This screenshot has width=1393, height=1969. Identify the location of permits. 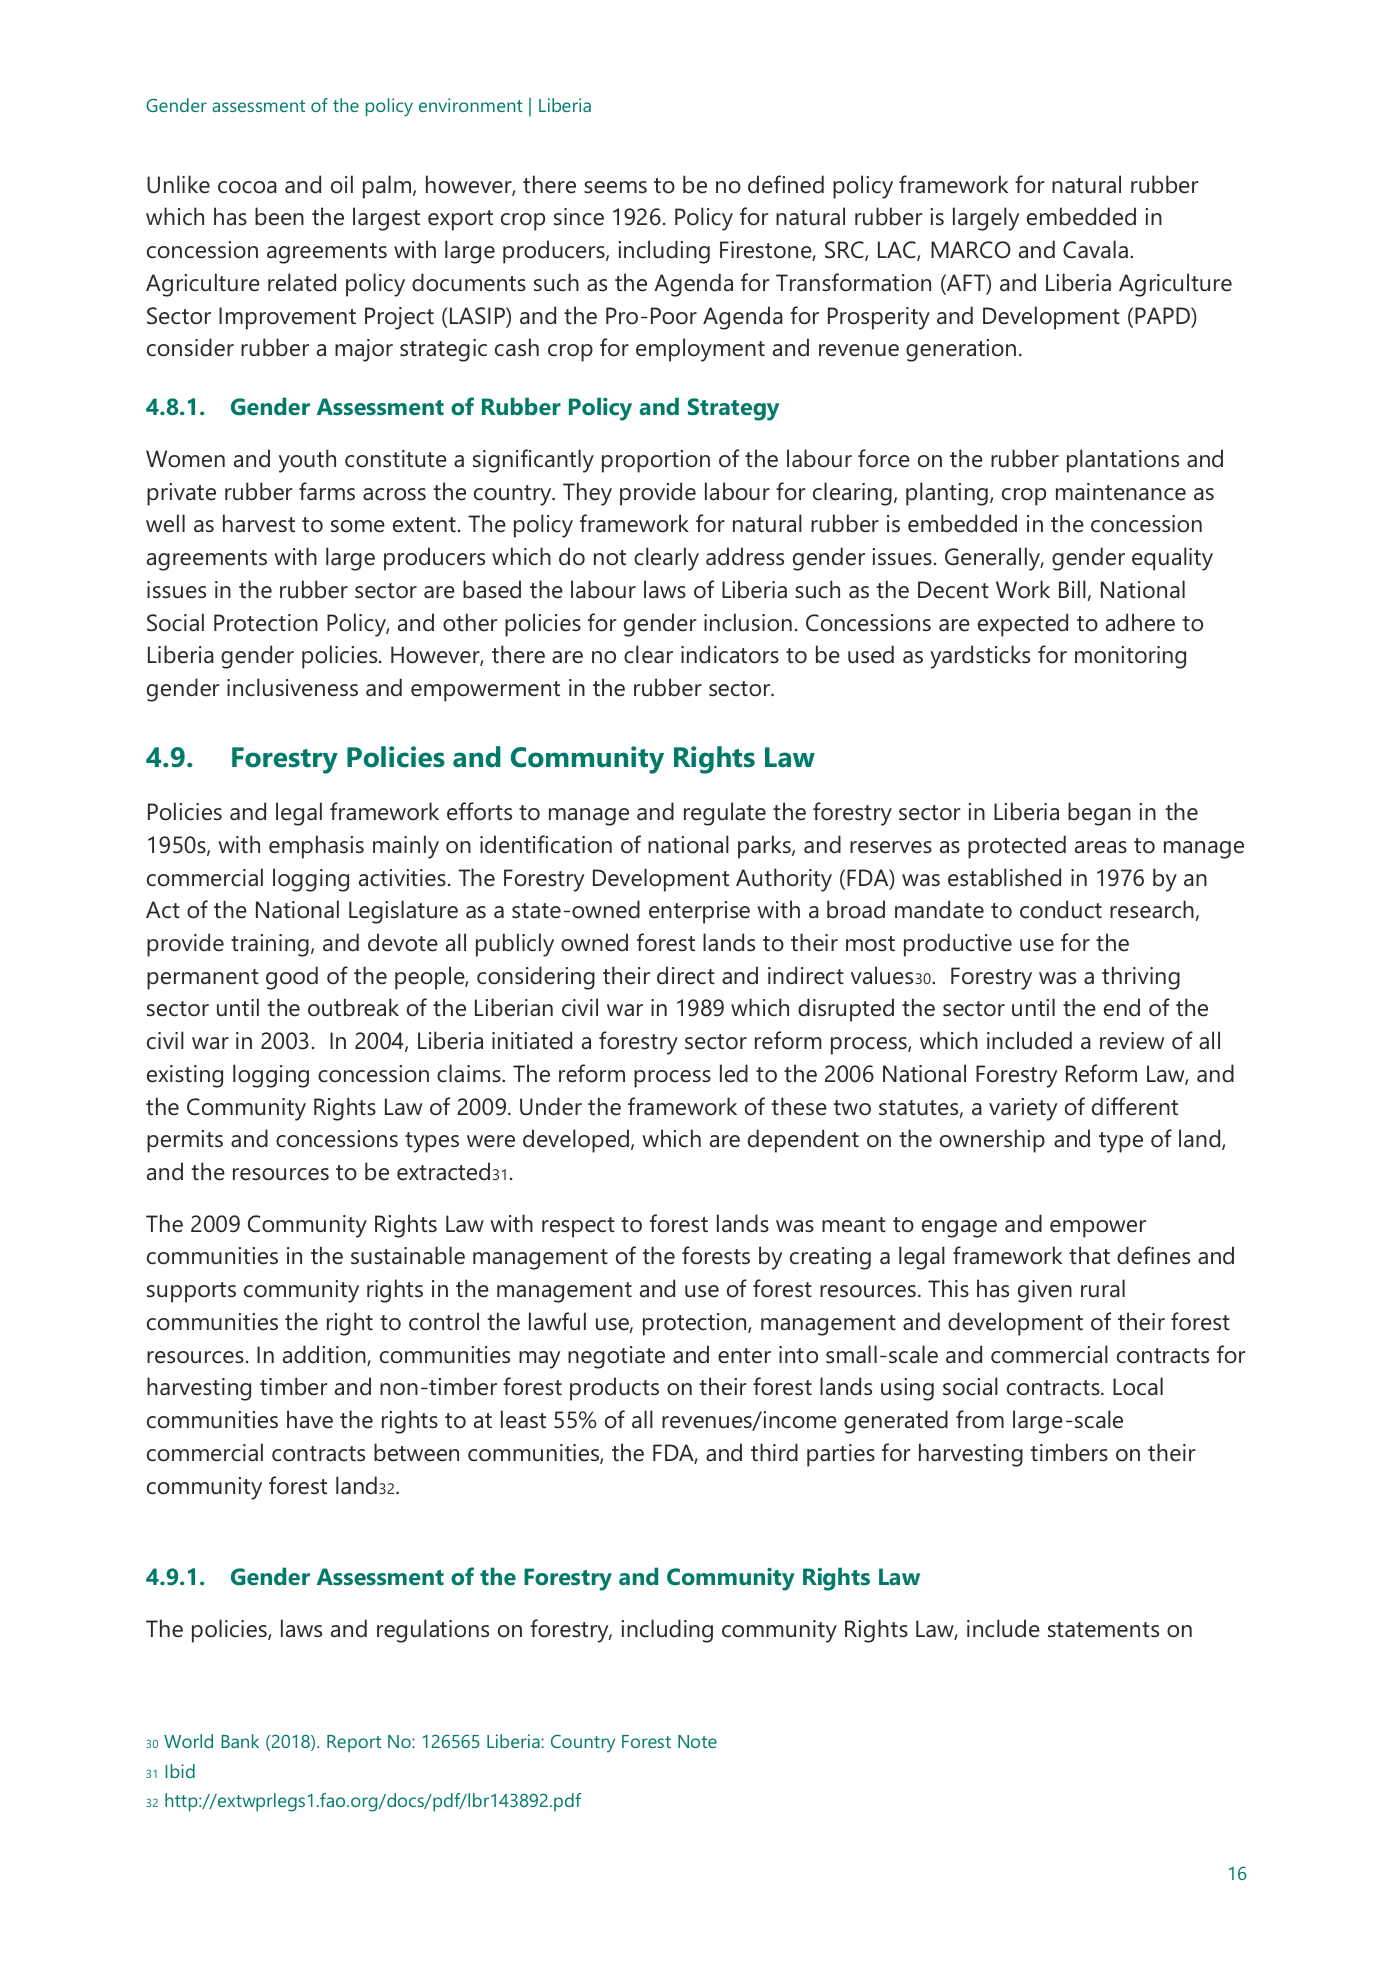
(185, 1141).
